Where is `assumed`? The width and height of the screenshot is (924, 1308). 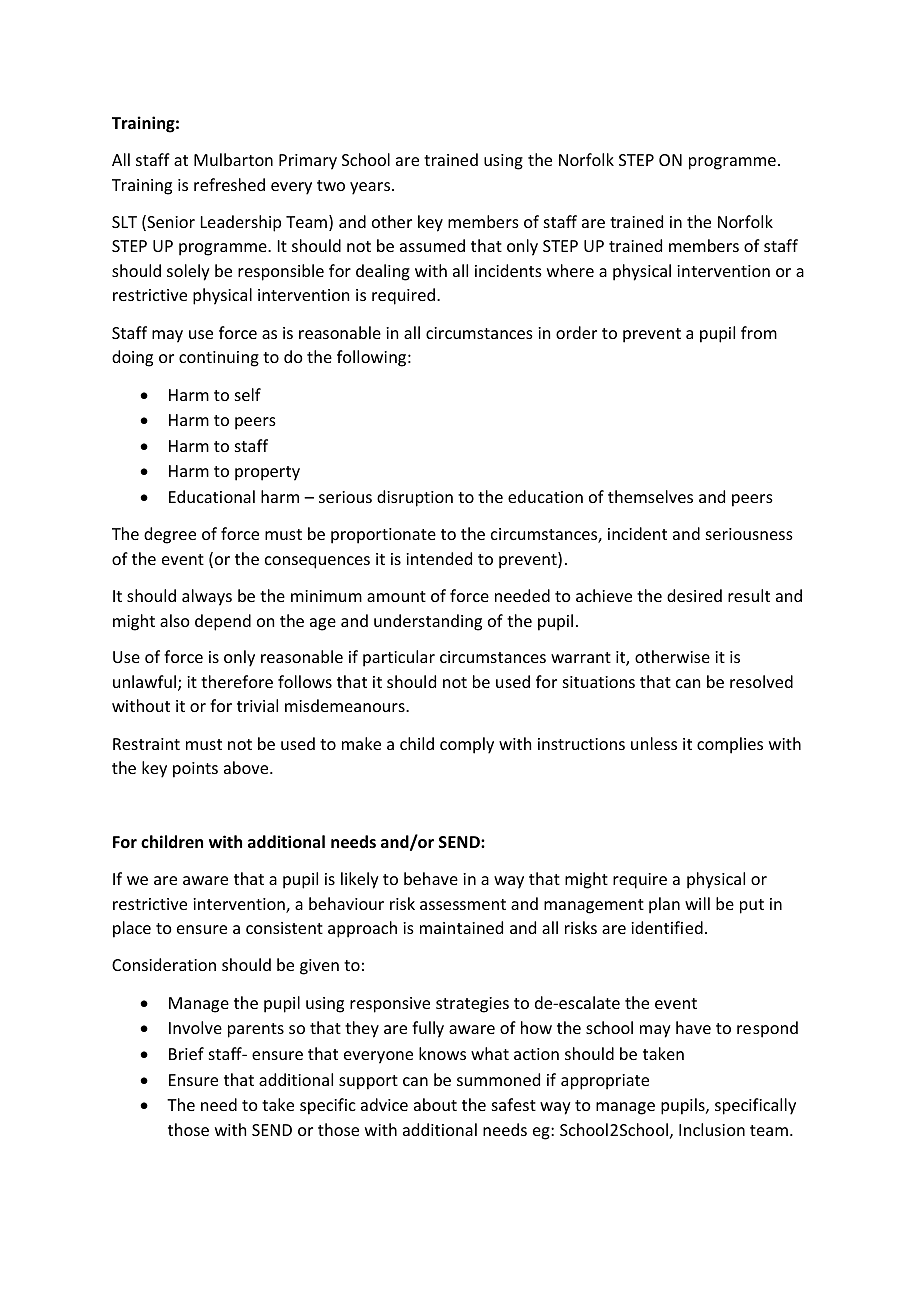
assumed is located at coordinates (432, 245).
